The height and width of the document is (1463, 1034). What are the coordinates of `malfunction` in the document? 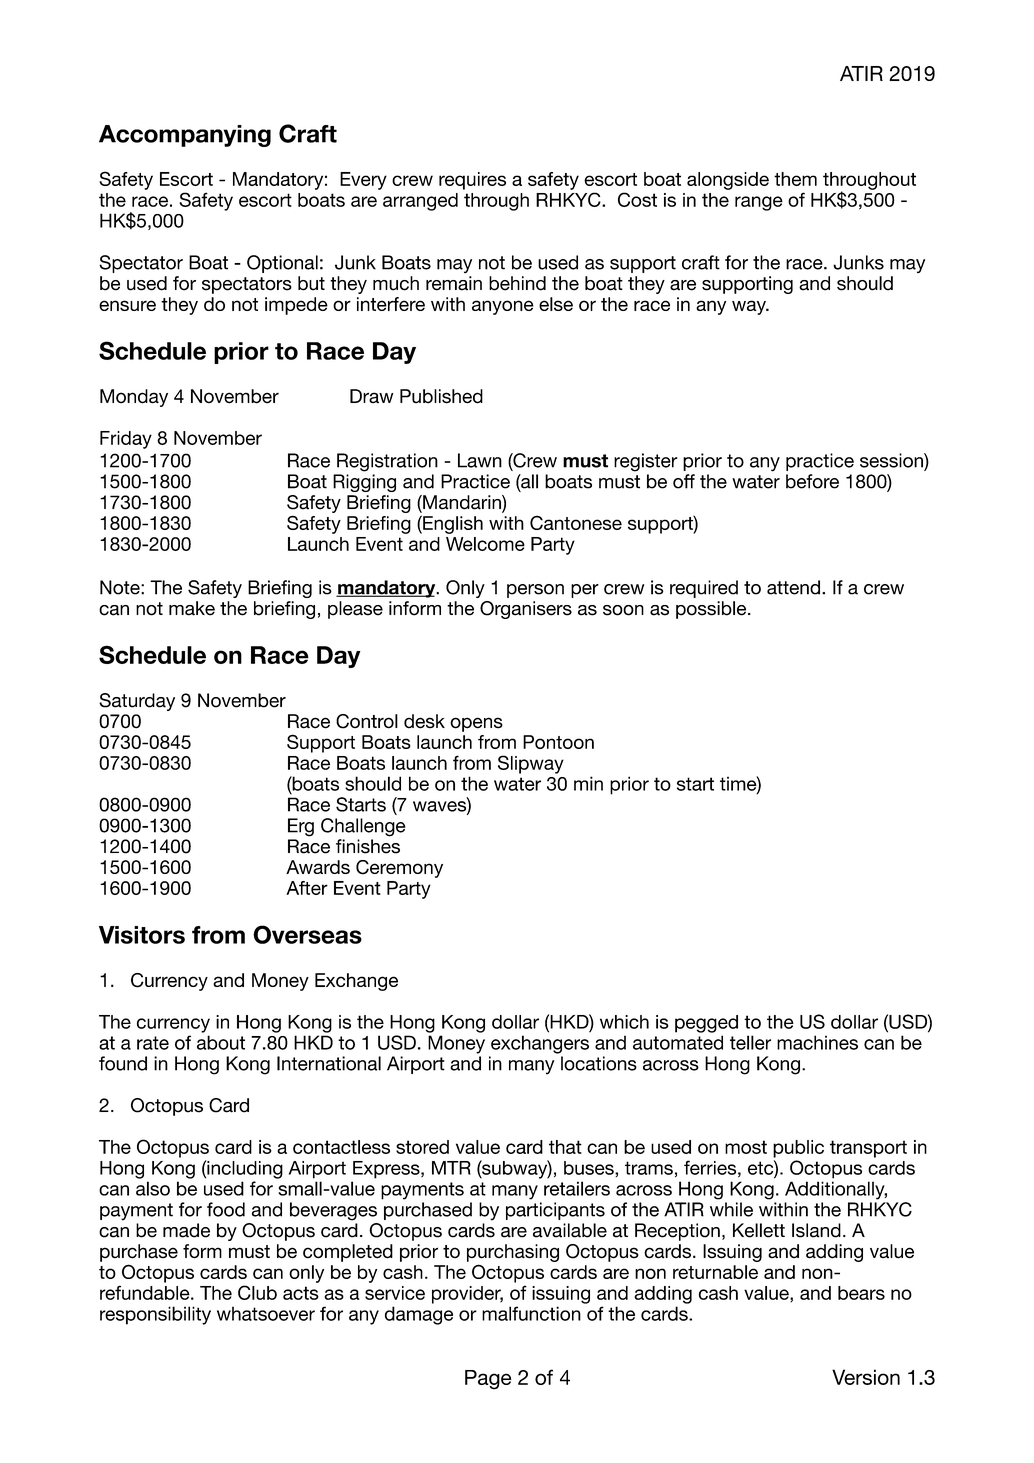 It's located at (531, 1313).
